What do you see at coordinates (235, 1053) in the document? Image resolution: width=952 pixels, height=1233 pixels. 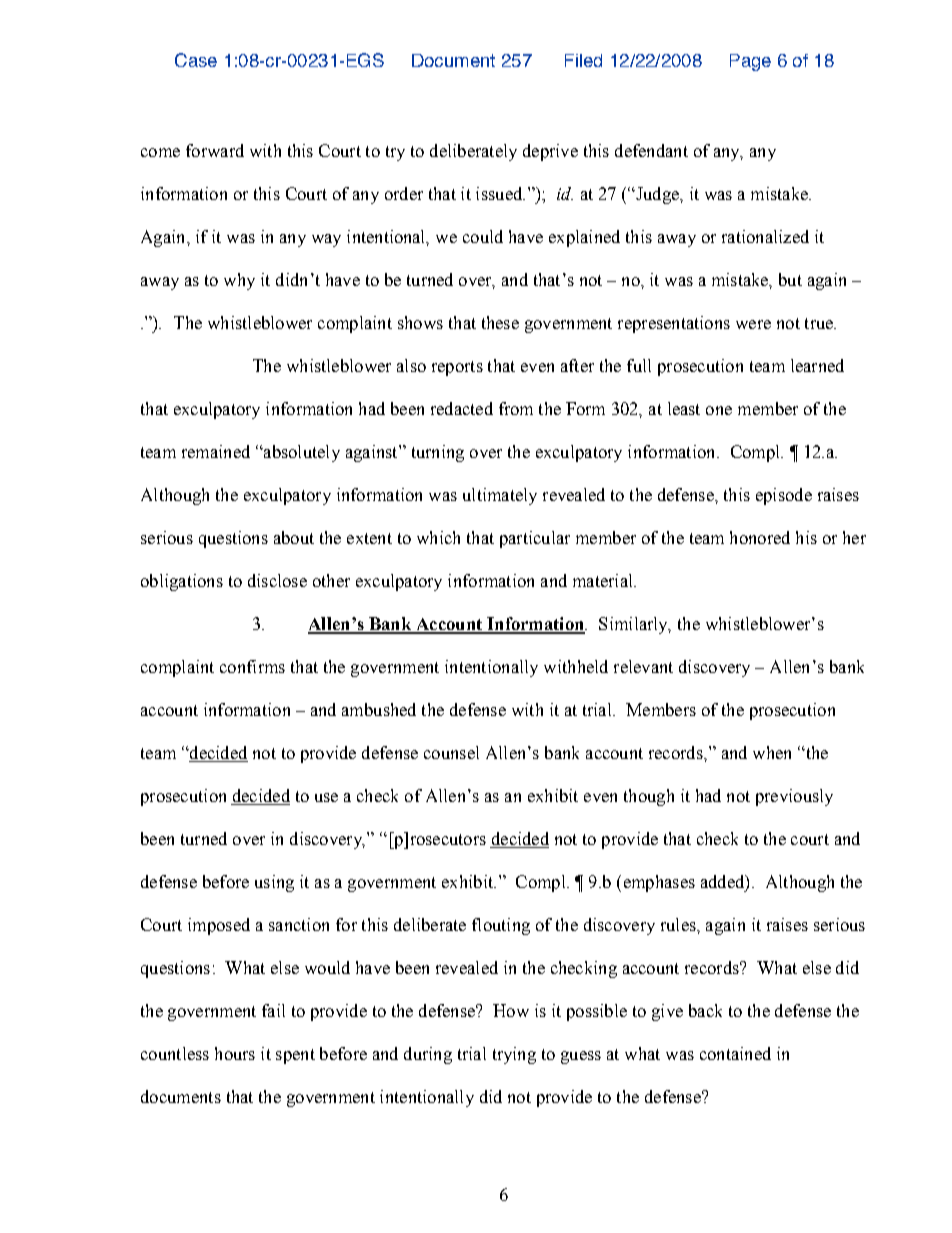 I see `hours` at bounding box center [235, 1053].
